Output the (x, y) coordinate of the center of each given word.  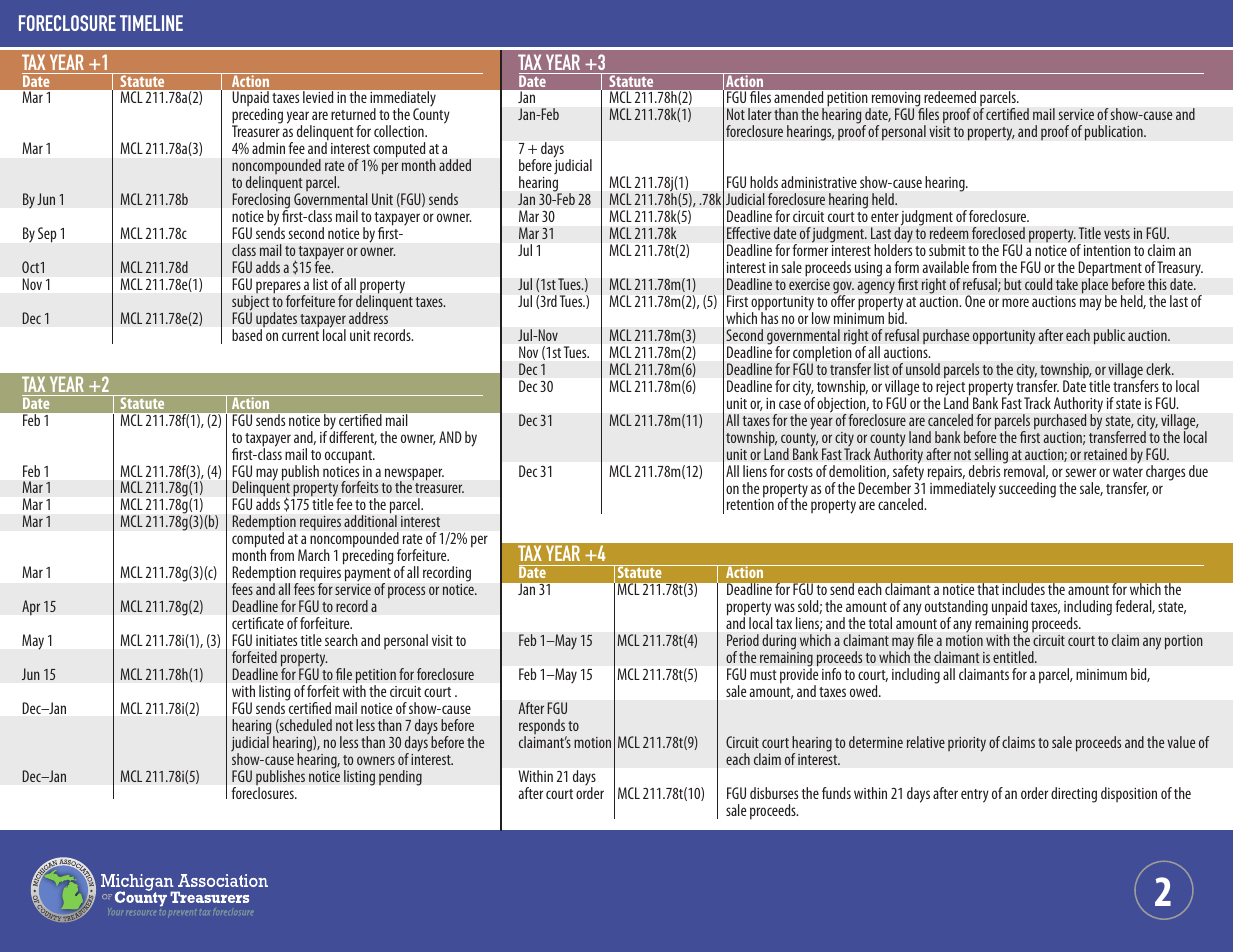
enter (885, 217)
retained (1105, 454)
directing (1074, 795)
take (1067, 284)
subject (251, 304)
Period (743, 640)
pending (400, 778)
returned (353, 114)
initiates (276, 640)
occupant (350, 457)
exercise (809, 284)
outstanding (956, 609)
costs (800, 472)
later (760, 114)
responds (543, 728)
